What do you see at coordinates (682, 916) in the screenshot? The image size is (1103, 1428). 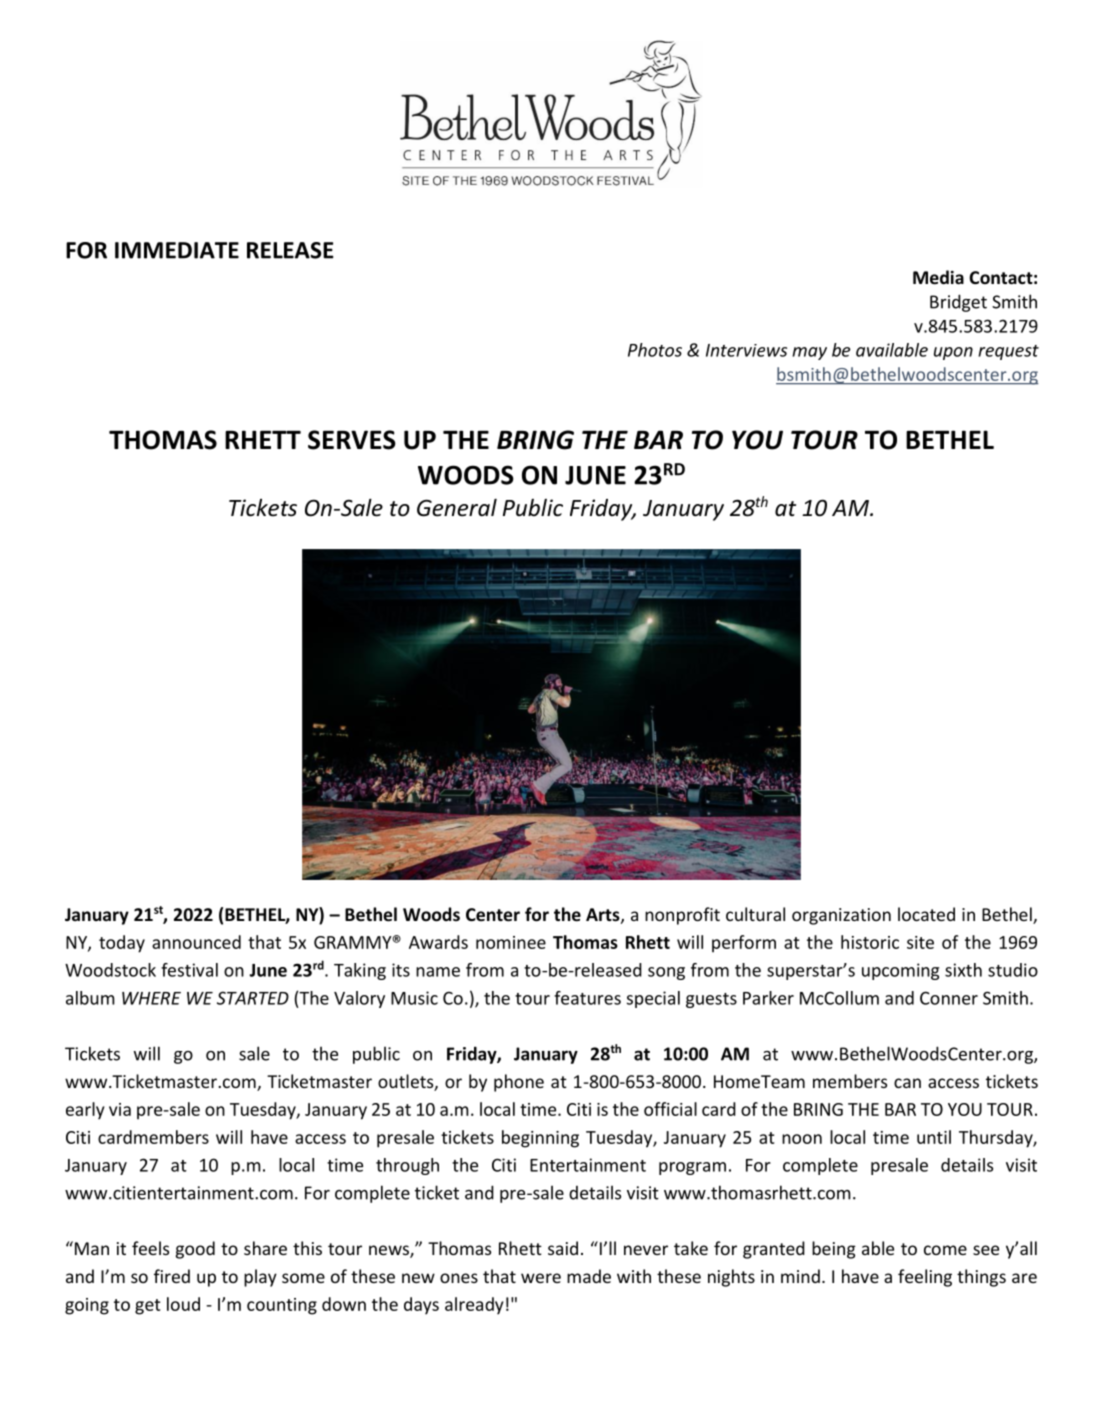 I see `nonprofit` at bounding box center [682, 916].
